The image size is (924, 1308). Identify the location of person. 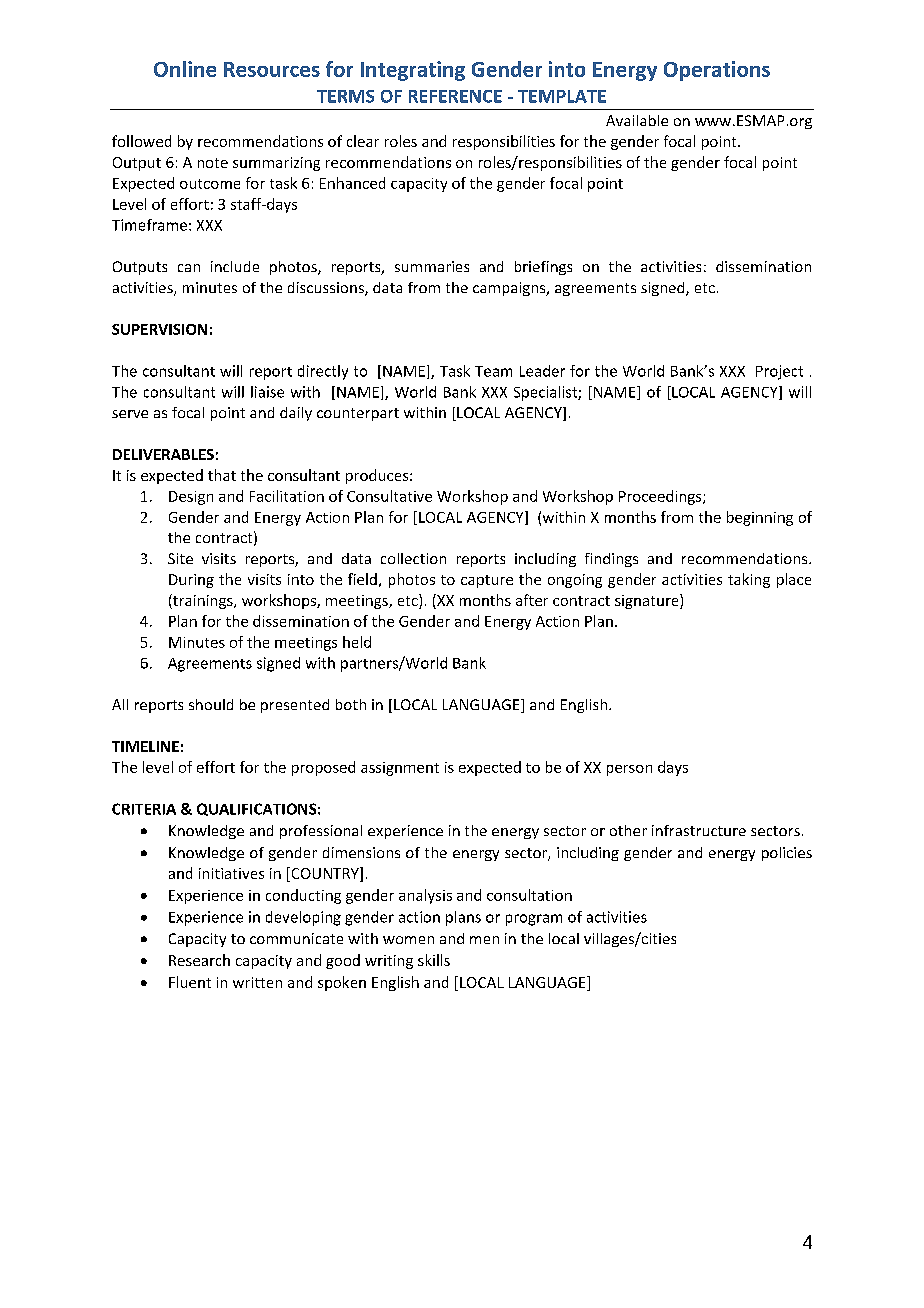
(629, 770).
